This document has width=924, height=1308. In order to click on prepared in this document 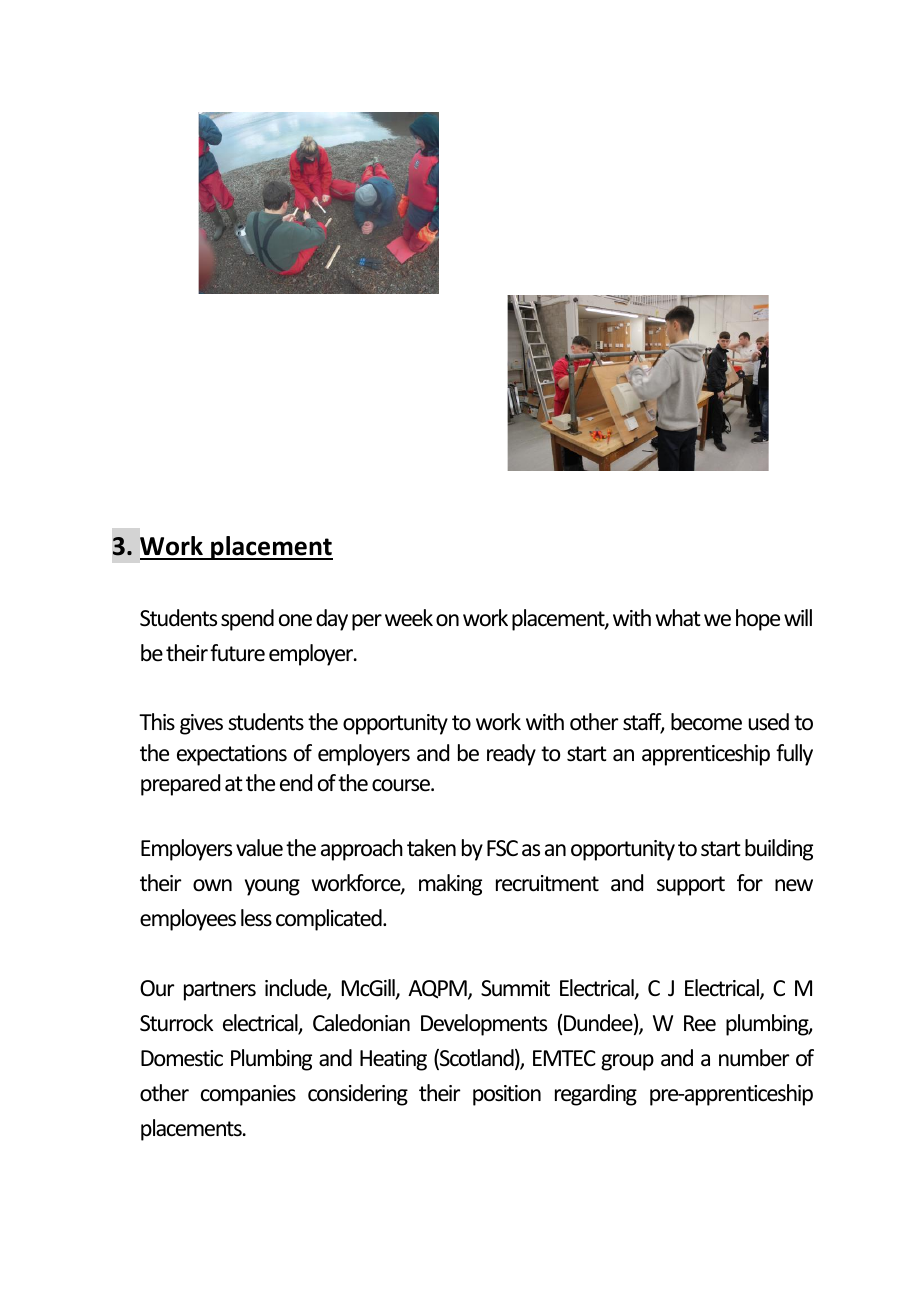, I will do `click(180, 785)`.
